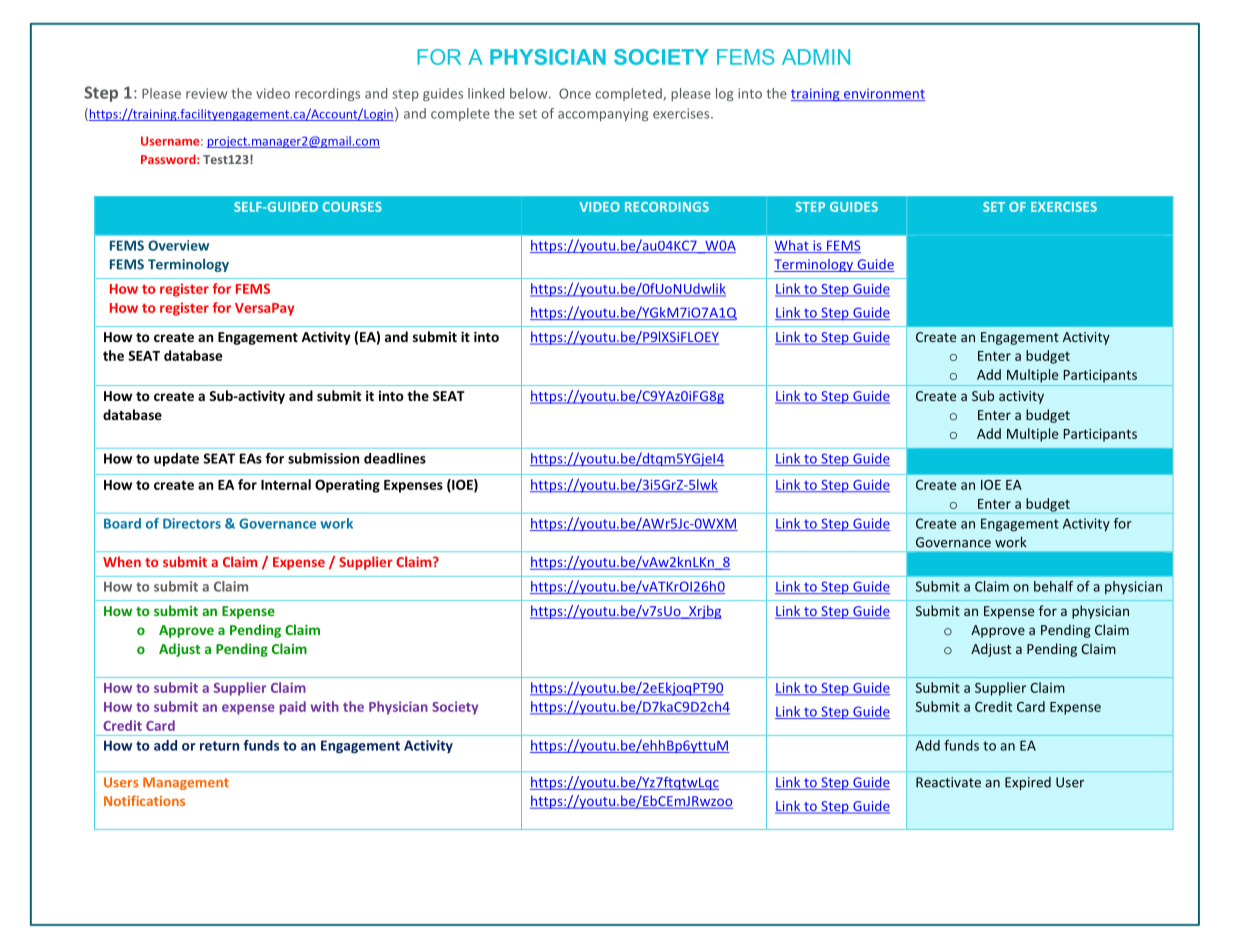  I want to click on behalf, so click(1053, 586).
